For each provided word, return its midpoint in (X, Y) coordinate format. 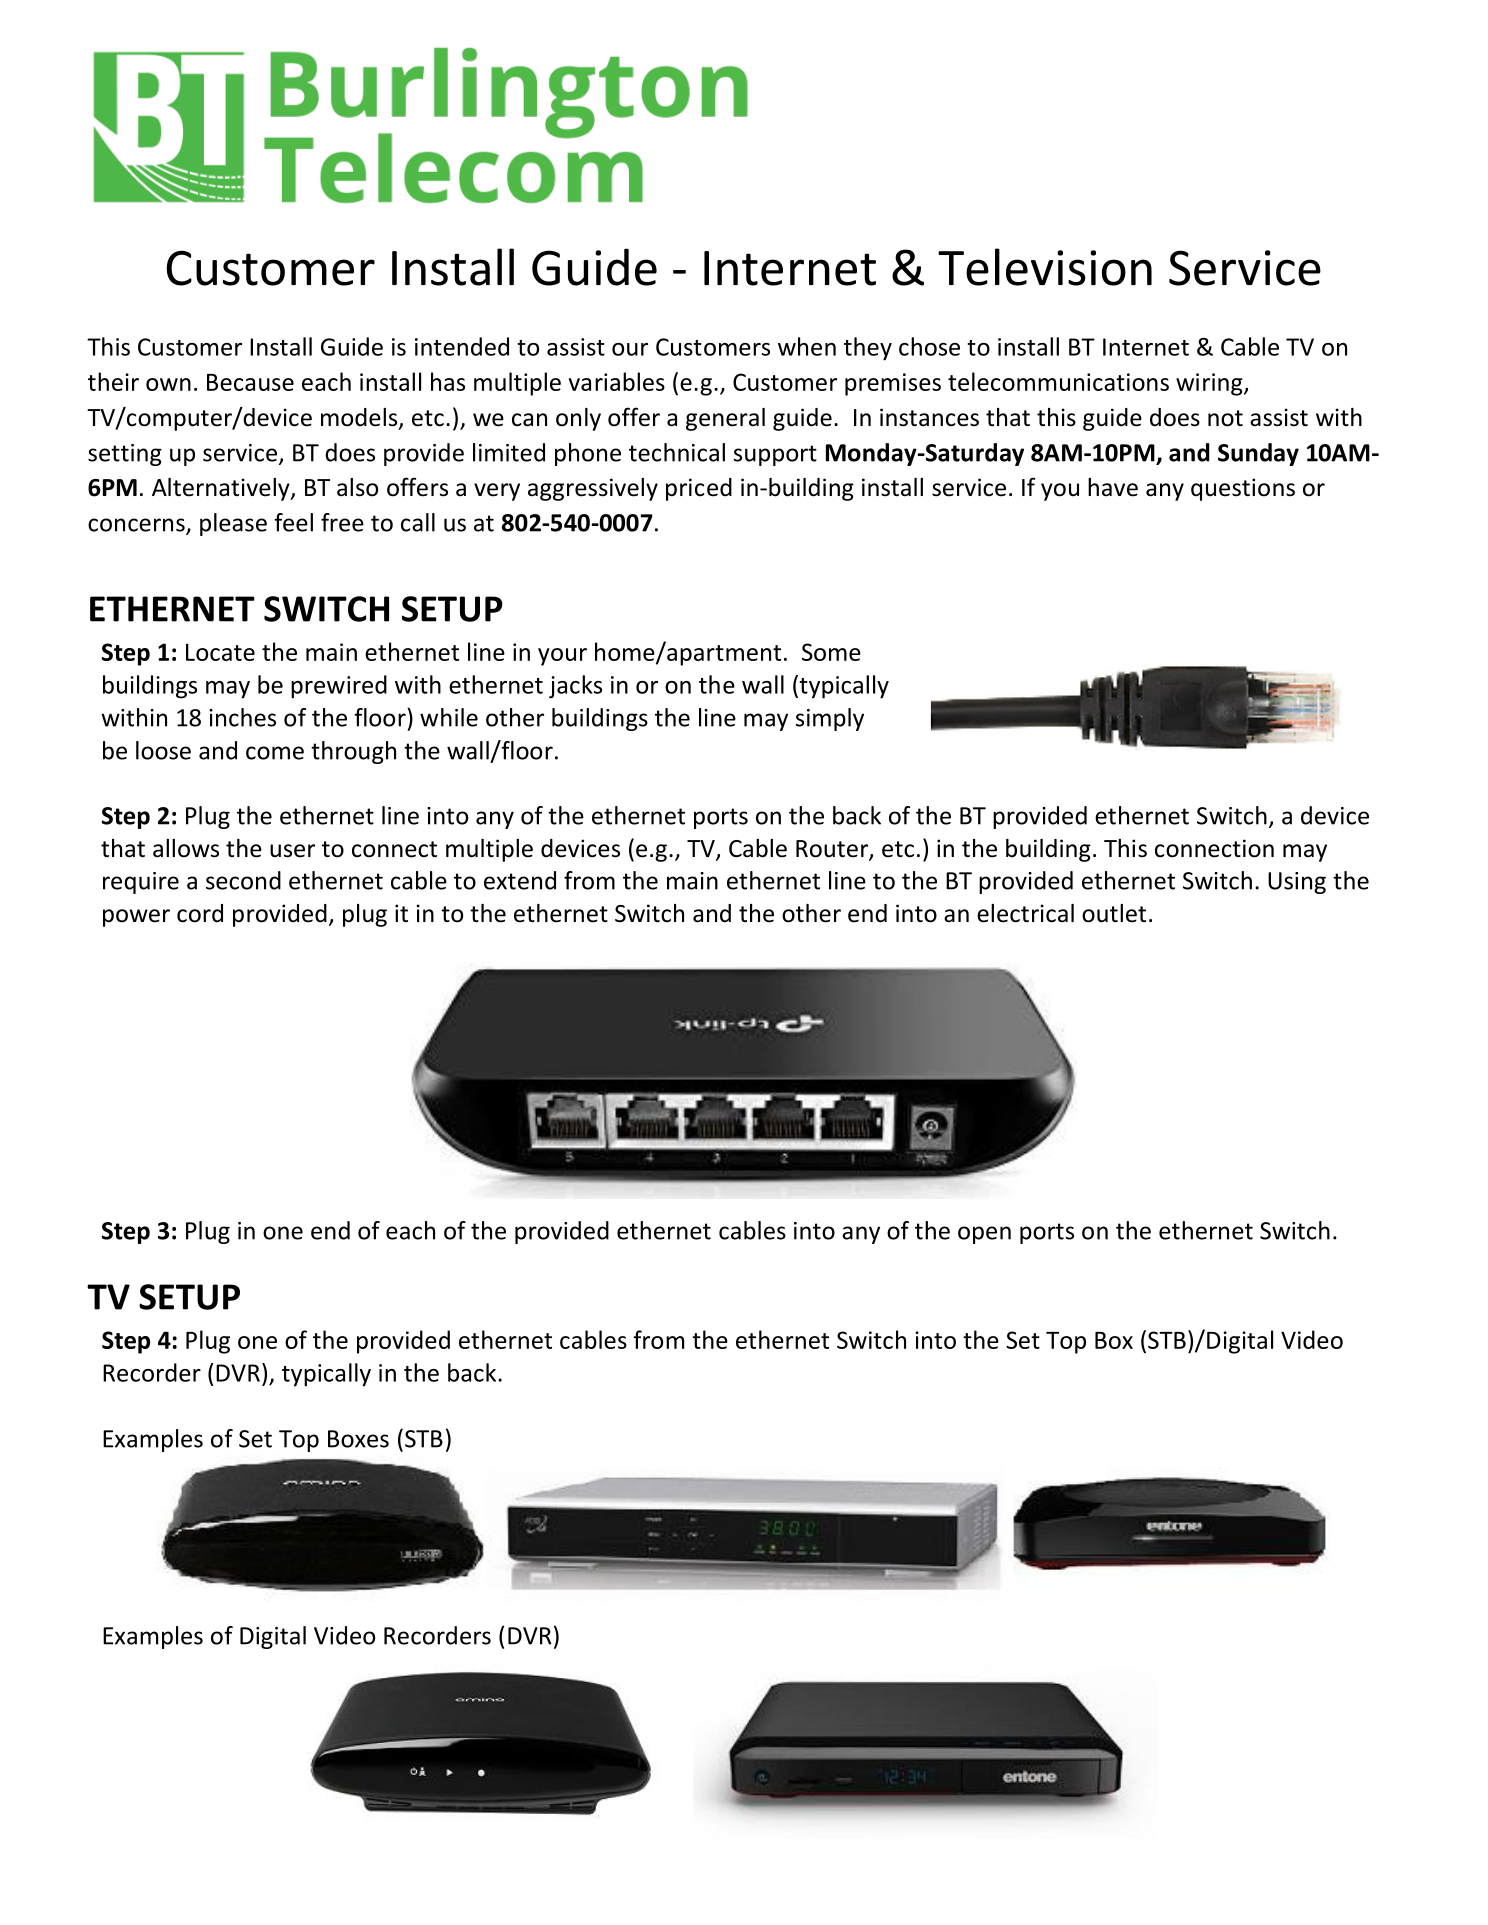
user (292, 851)
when (807, 346)
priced (699, 489)
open (984, 1235)
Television (1045, 267)
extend (520, 880)
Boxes (358, 1439)
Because (250, 382)
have (1113, 487)
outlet (1114, 913)
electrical (1025, 913)
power (136, 918)
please (233, 524)
